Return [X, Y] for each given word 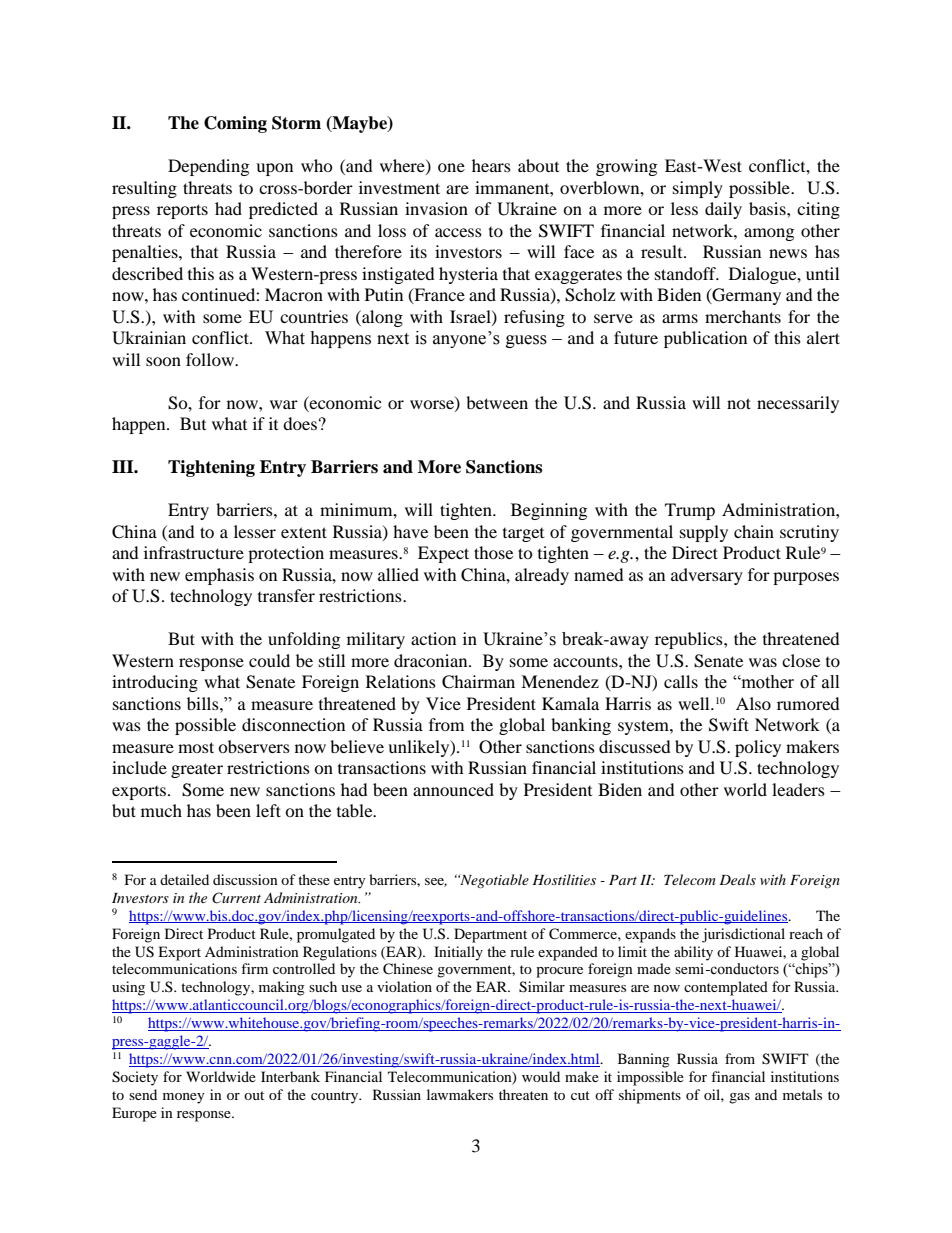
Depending [208, 167]
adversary [707, 576]
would [541, 1076]
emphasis [219, 576]
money [184, 1098]
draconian [432, 660]
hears [491, 165]
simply [698, 189]
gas [739, 1098]
